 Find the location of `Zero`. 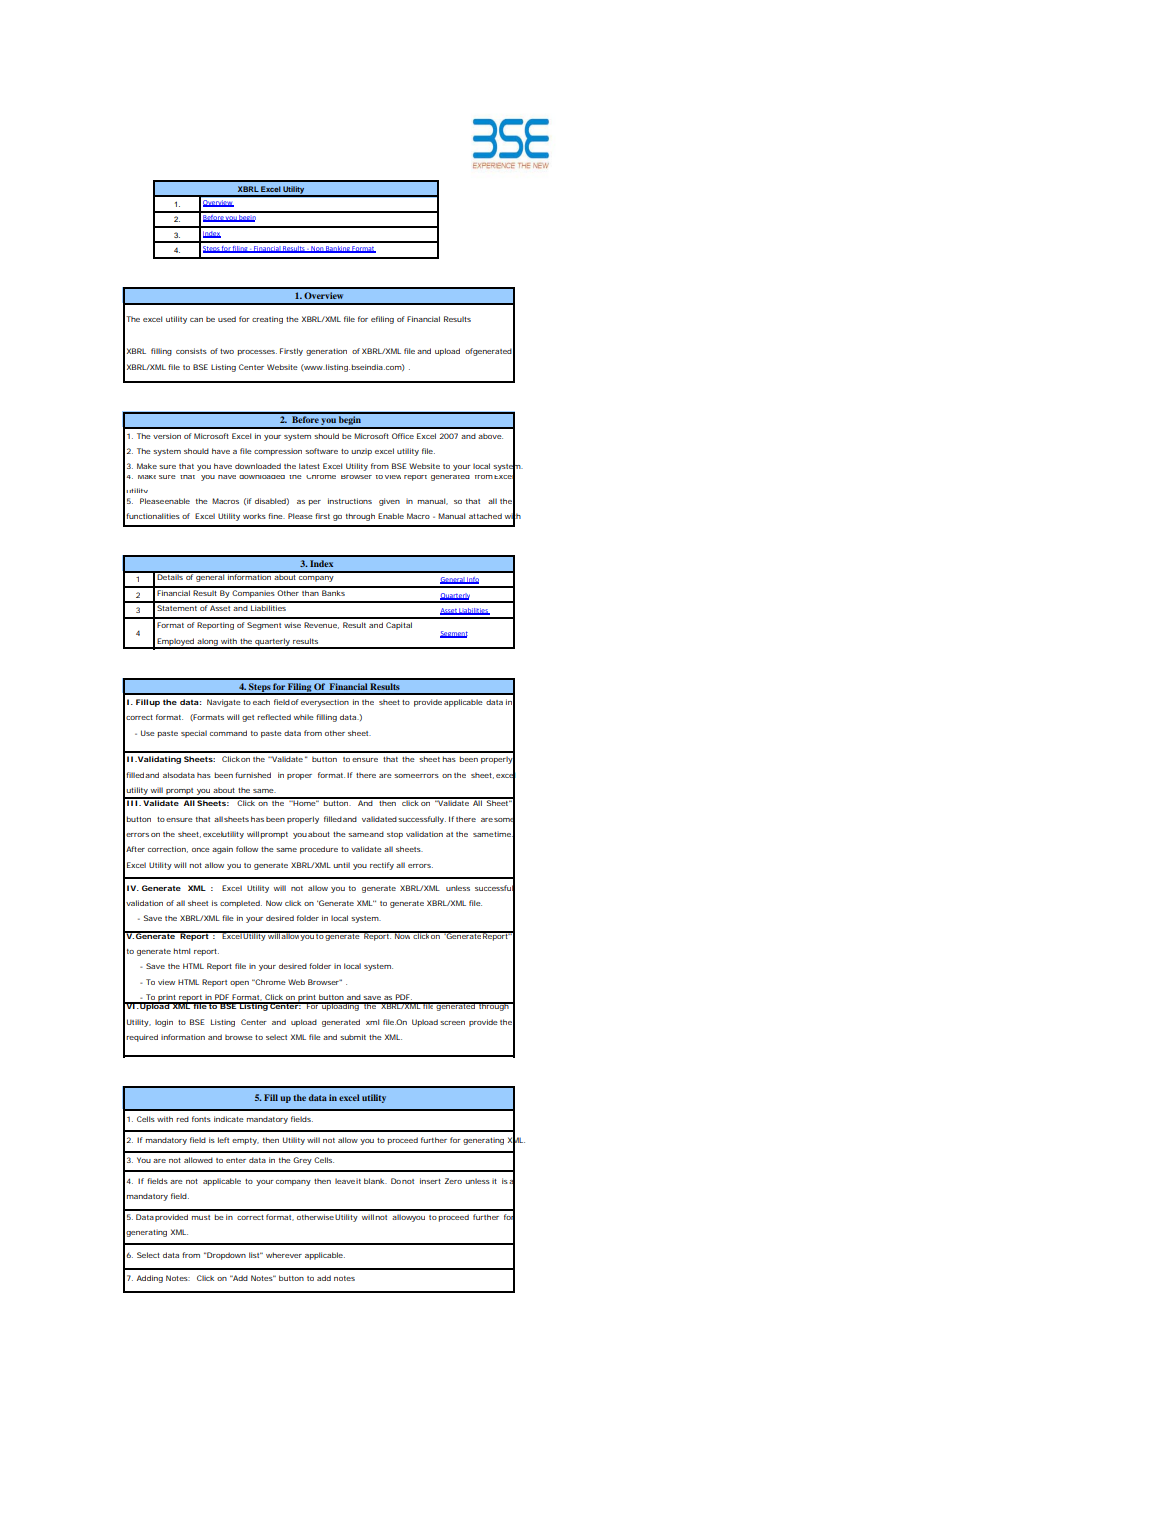

Zero is located at coordinates (453, 1181).
